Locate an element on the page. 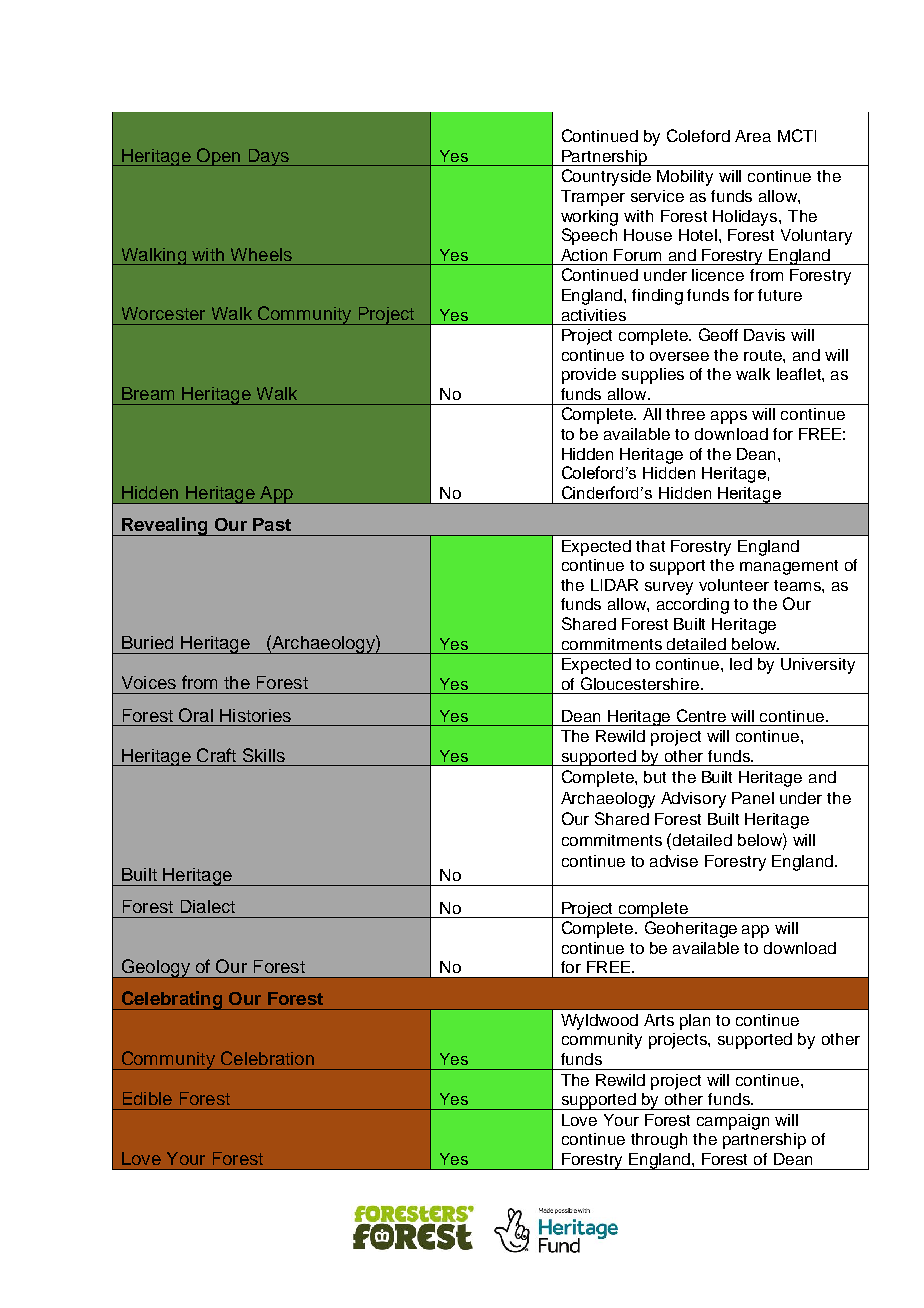  Celebration is located at coordinates (267, 1058).
